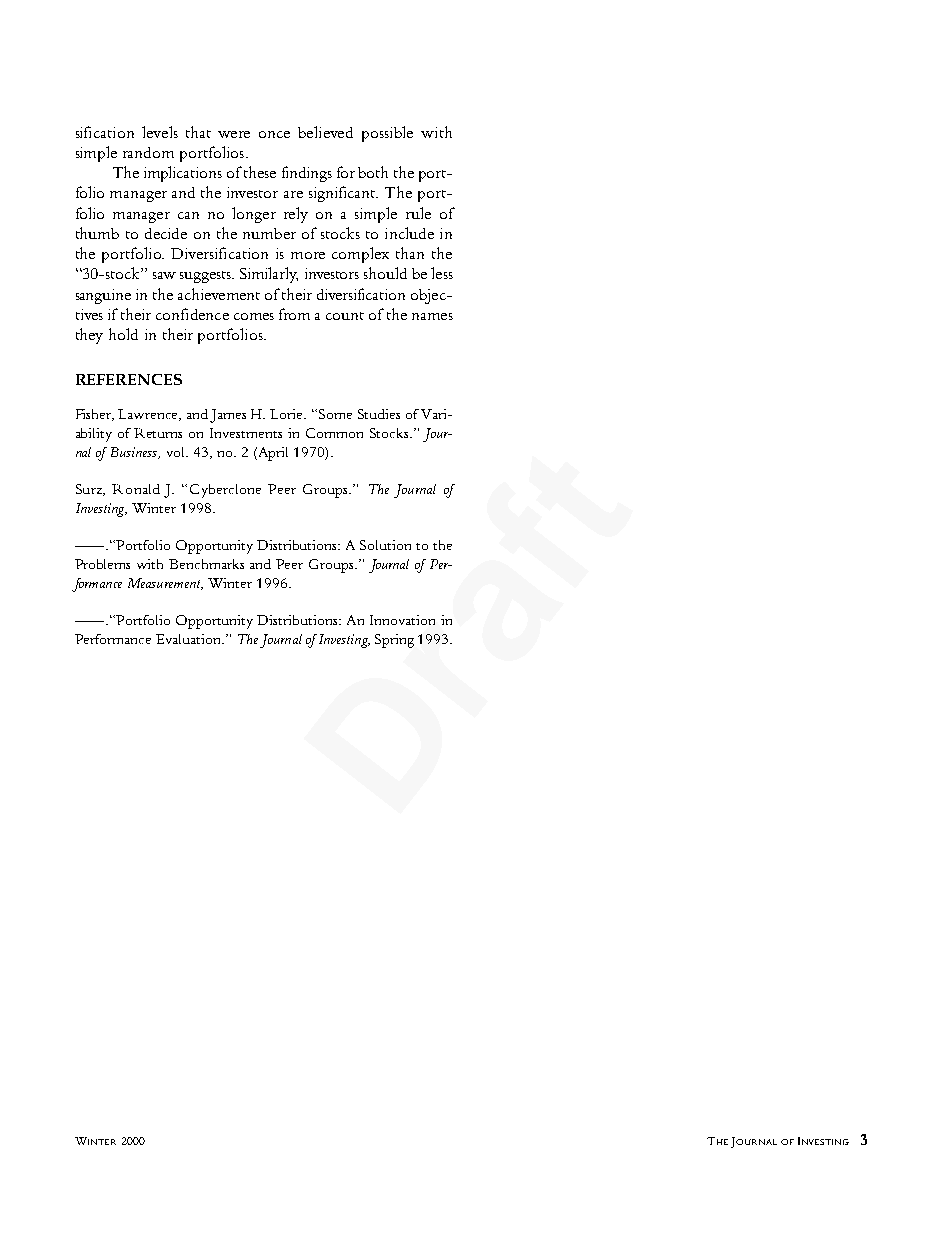 This screenshot has width=952, height=1233. Describe the element at coordinates (228, 416) in the screenshot. I see `James` at that location.
